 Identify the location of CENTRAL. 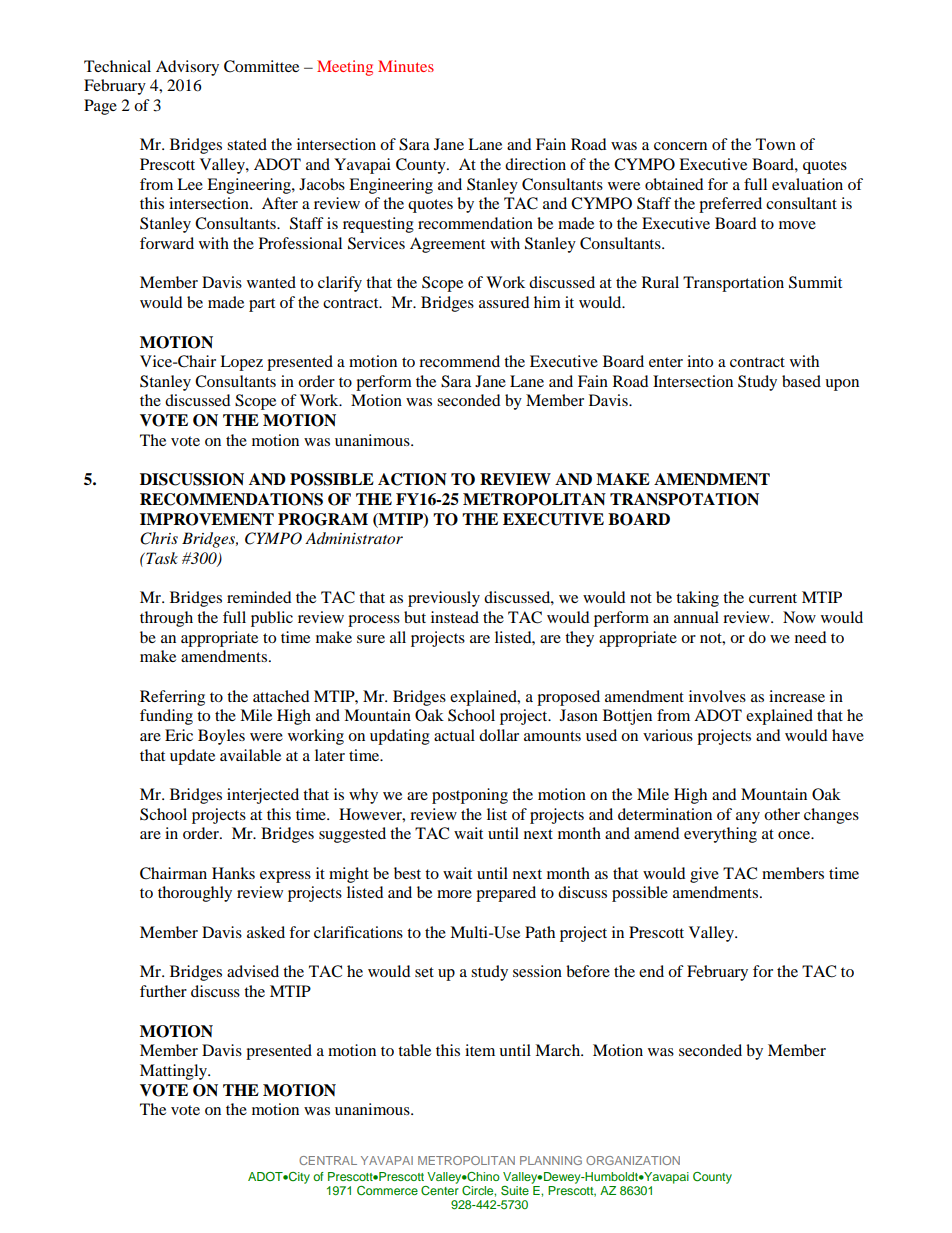
(328, 1160).
